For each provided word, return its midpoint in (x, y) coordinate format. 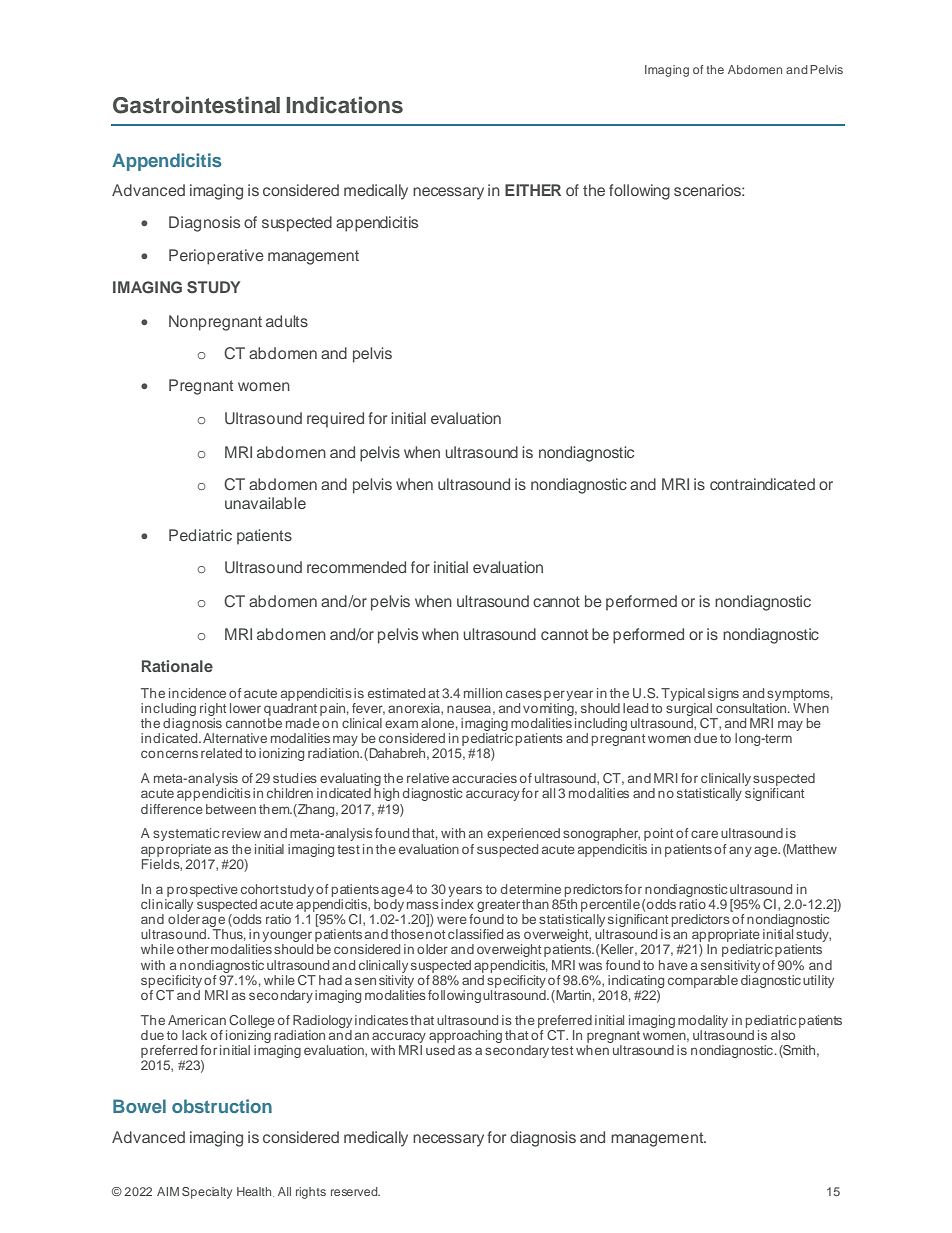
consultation (752, 708)
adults (287, 321)
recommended (356, 567)
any (740, 851)
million (483, 693)
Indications (344, 105)
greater (498, 906)
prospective (202, 890)
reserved (355, 1191)
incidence (197, 693)
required (335, 420)
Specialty (207, 1193)
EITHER (533, 190)
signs (723, 696)
